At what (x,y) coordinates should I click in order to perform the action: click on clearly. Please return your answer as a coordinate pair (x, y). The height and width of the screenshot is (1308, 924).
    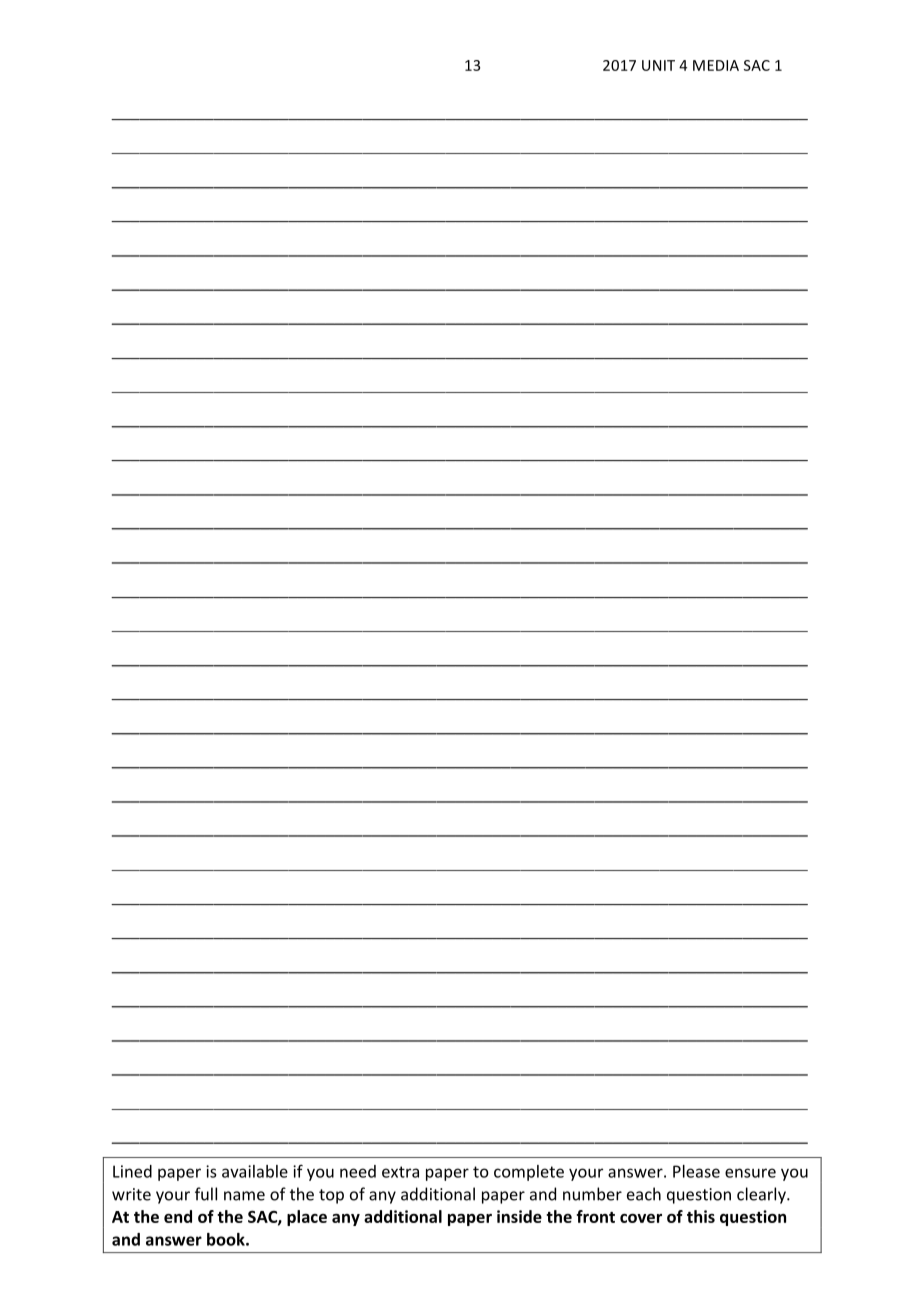
    Looking at the image, I should click on (762, 1195).
